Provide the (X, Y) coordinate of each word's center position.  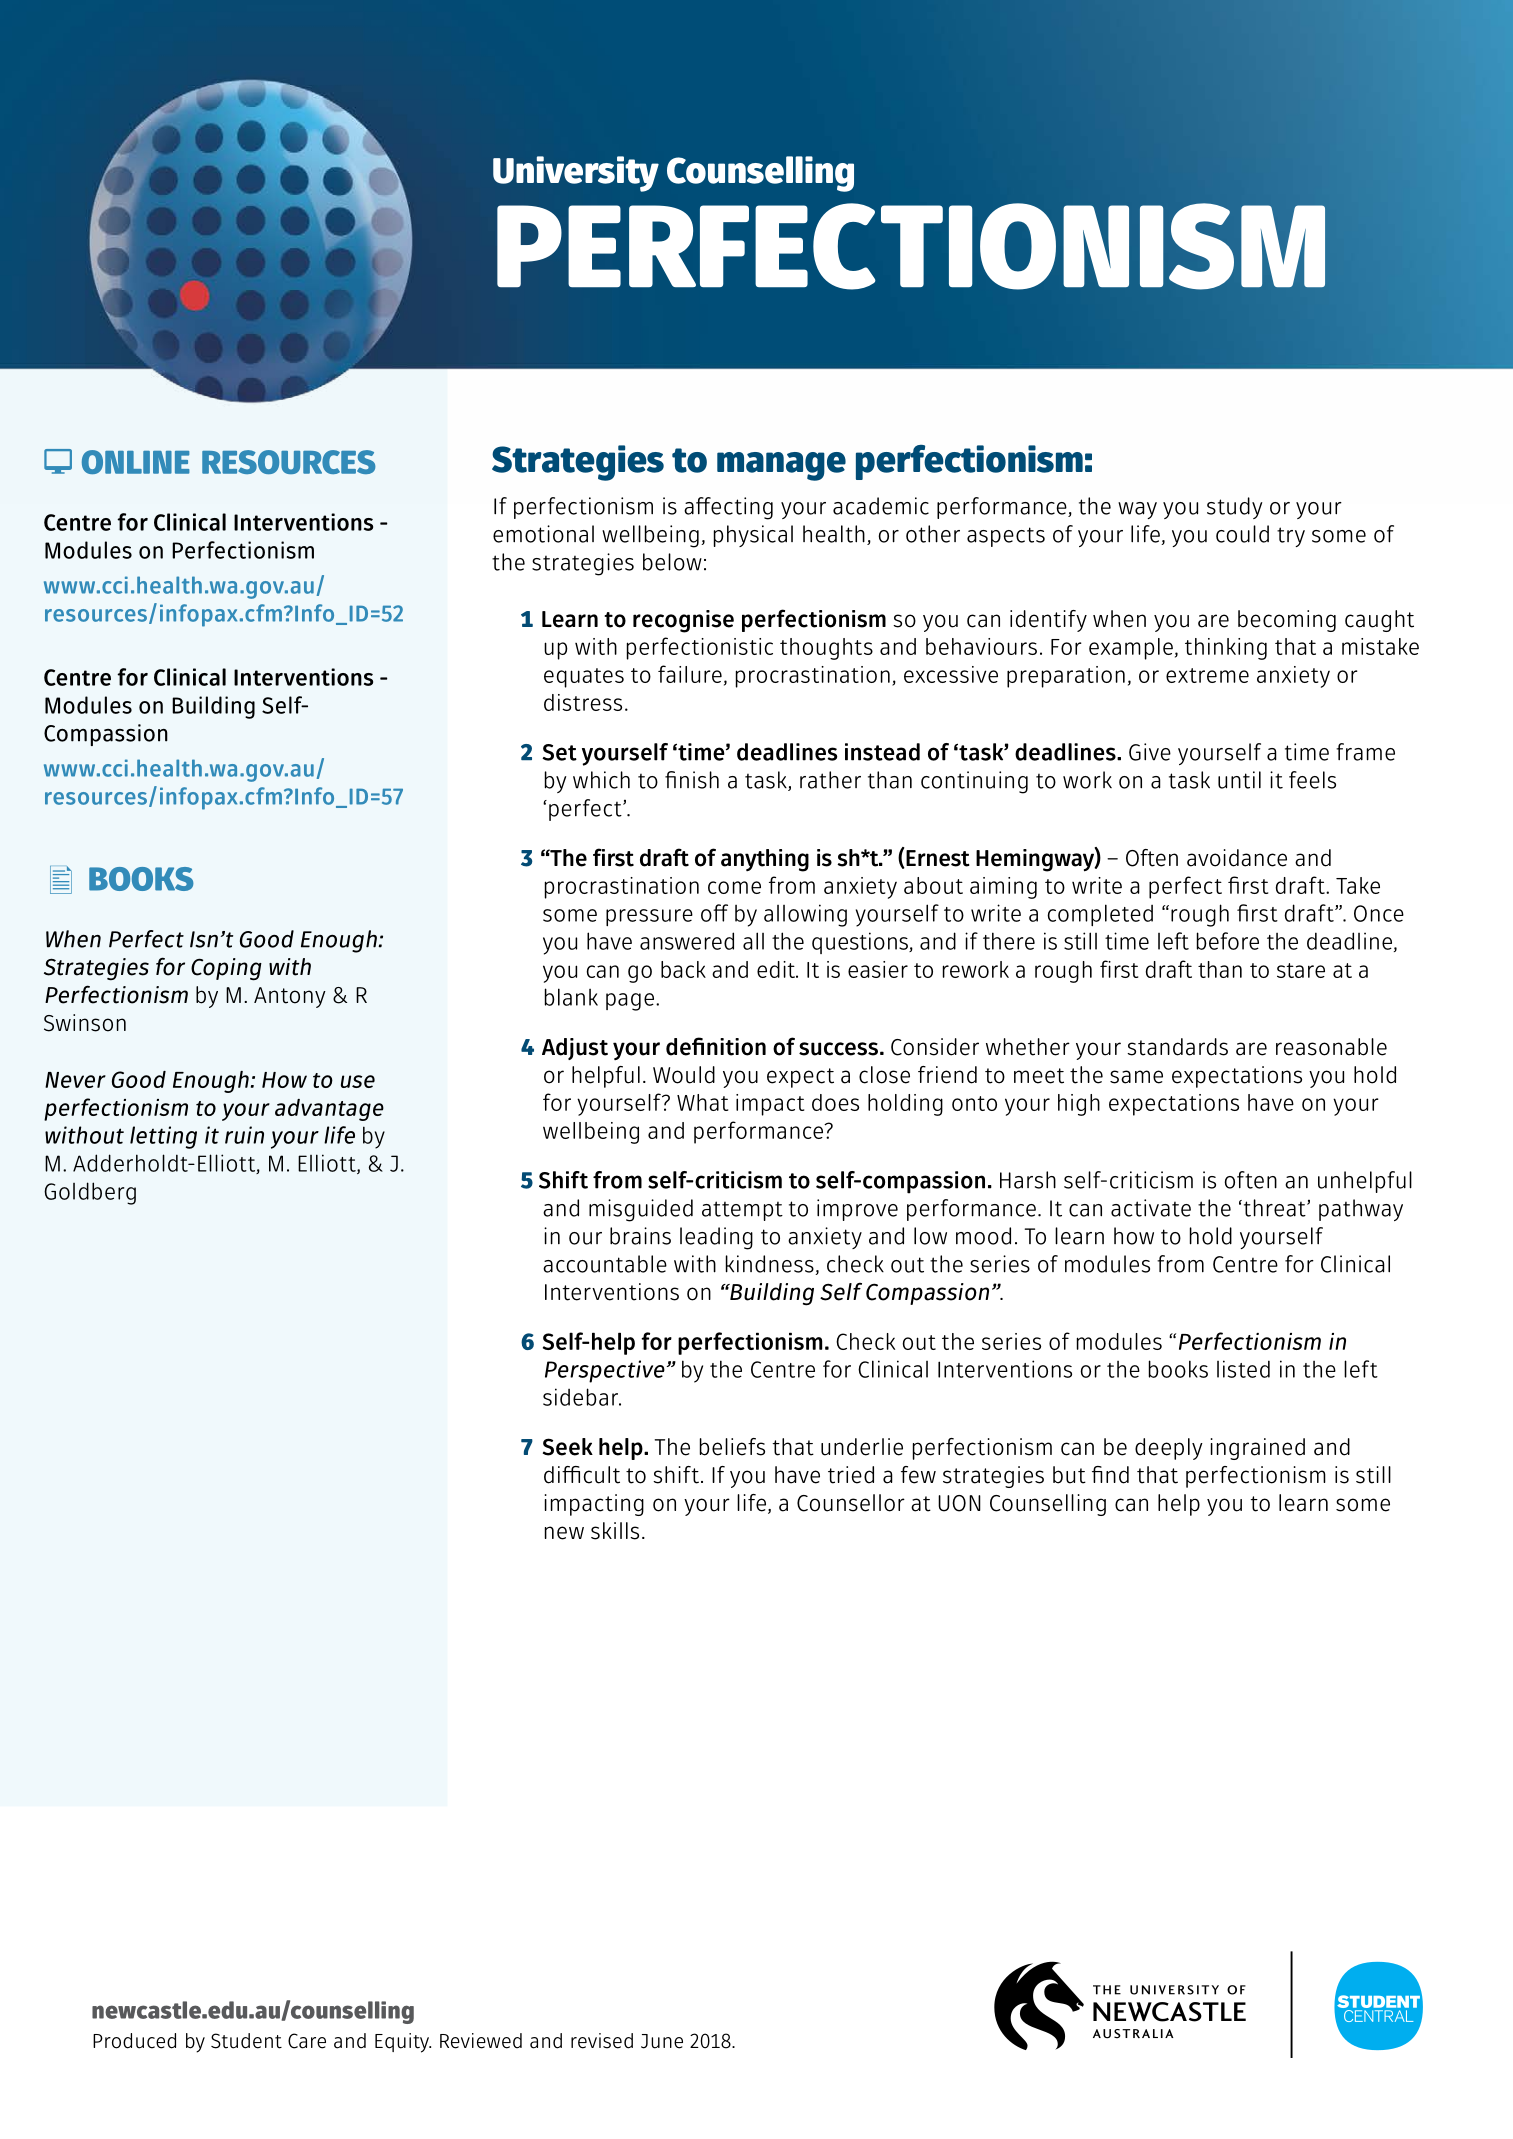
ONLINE (136, 462)
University (576, 174)
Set (559, 752)
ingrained (1258, 1449)
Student (246, 2041)
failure (690, 674)
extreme (1207, 675)
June (662, 2041)
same (1136, 1077)
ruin (244, 1135)
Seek (568, 1447)
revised (602, 2041)
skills (615, 1531)
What (702, 1102)
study (1234, 508)
